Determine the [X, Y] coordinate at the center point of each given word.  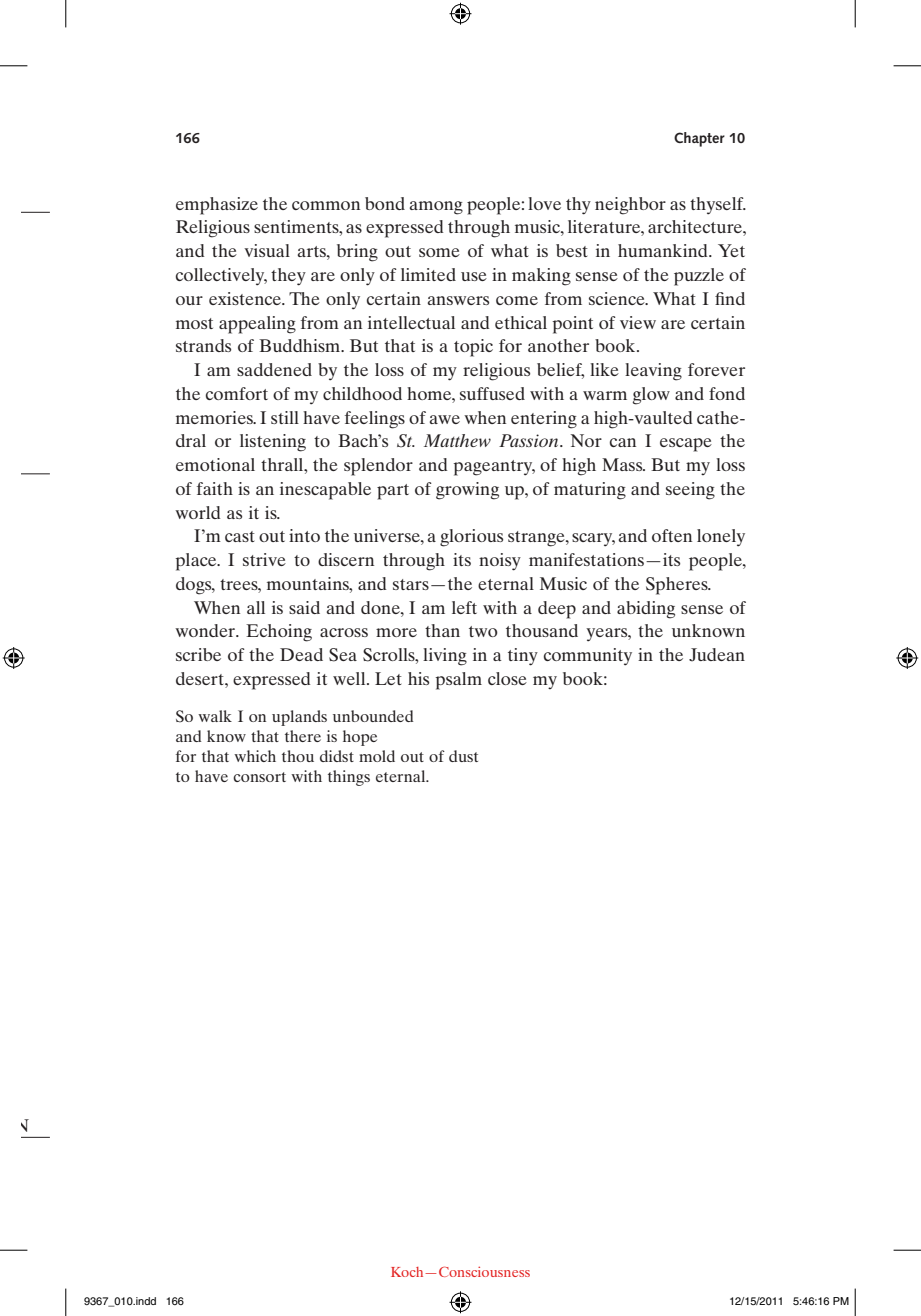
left [464, 607]
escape [686, 445]
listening [273, 443]
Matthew [457, 440]
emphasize [217, 206]
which [255, 756]
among [436, 208]
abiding [646, 610]
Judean [717, 655]
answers [458, 300]
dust [463, 756]
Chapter [699, 139]
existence [246, 298]
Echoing [279, 633]
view [638, 322]
